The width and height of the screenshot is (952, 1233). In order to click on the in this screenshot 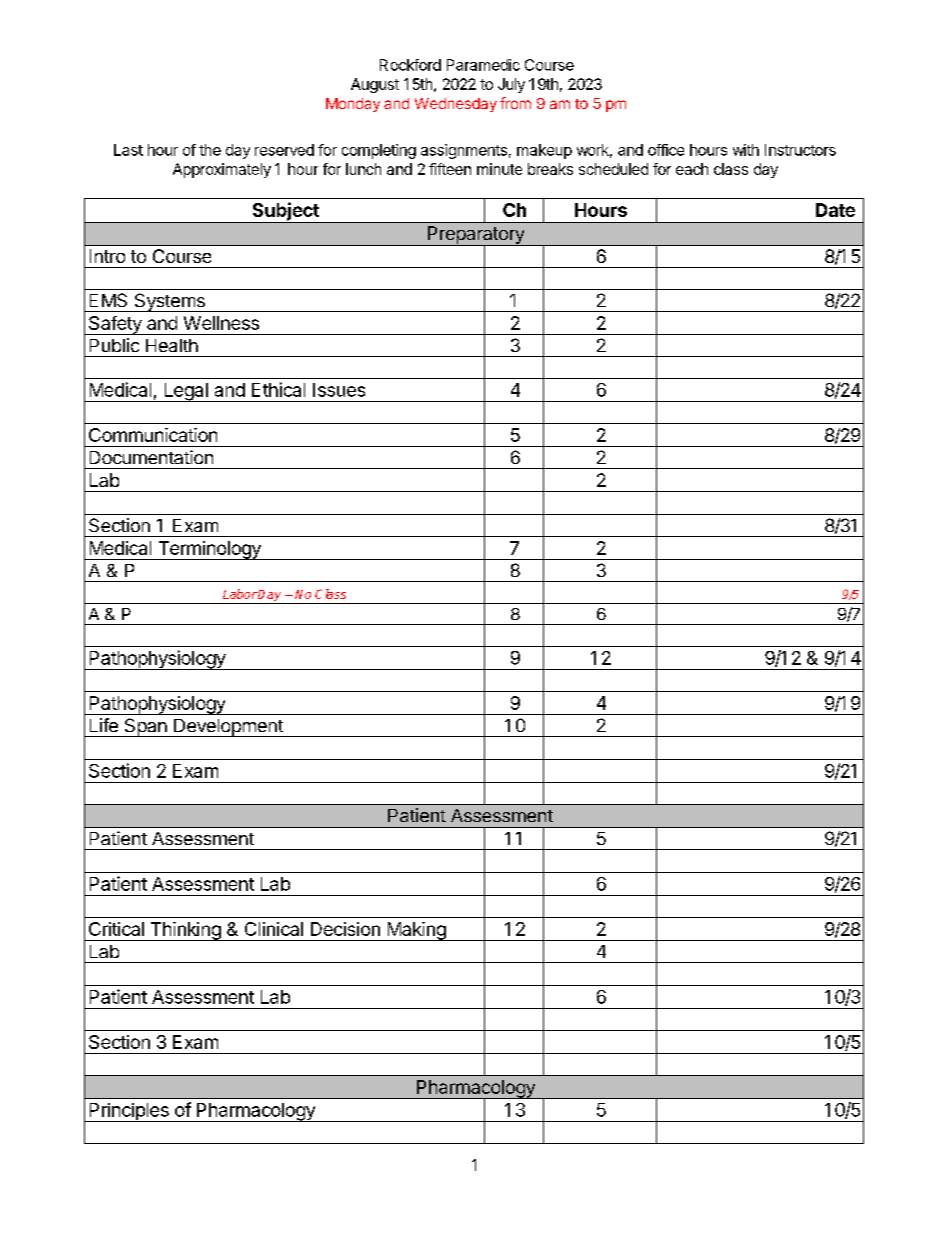, I will do `click(210, 150)`.
